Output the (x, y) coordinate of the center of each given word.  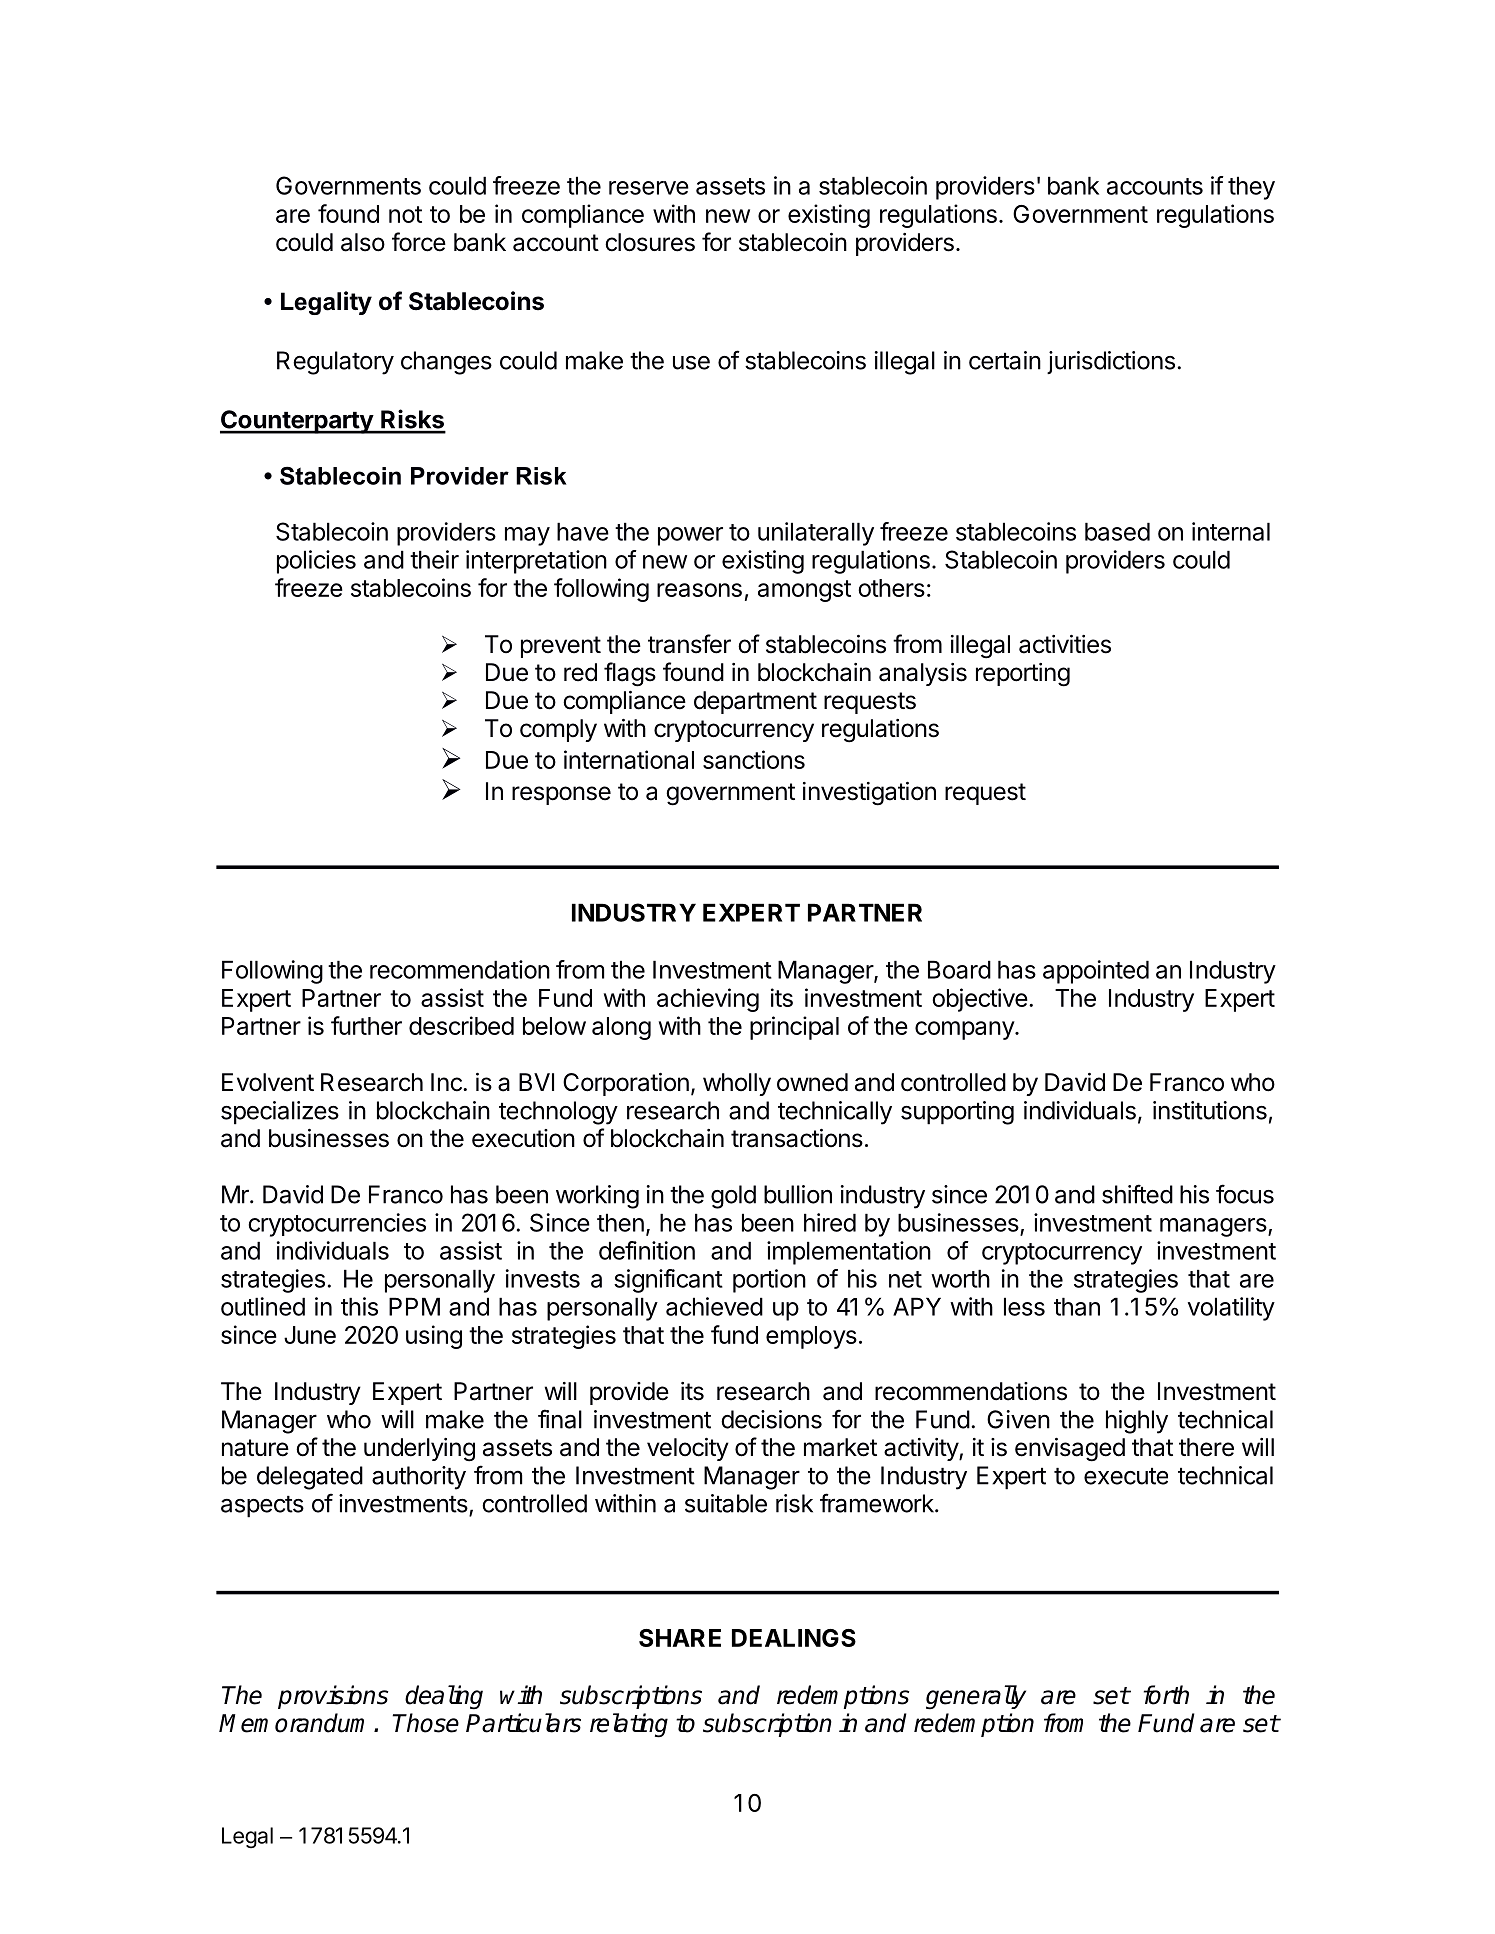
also (363, 242)
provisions (333, 1697)
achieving (708, 1000)
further (366, 1025)
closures (650, 242)
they (1251, 188)
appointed (1096, 972)
